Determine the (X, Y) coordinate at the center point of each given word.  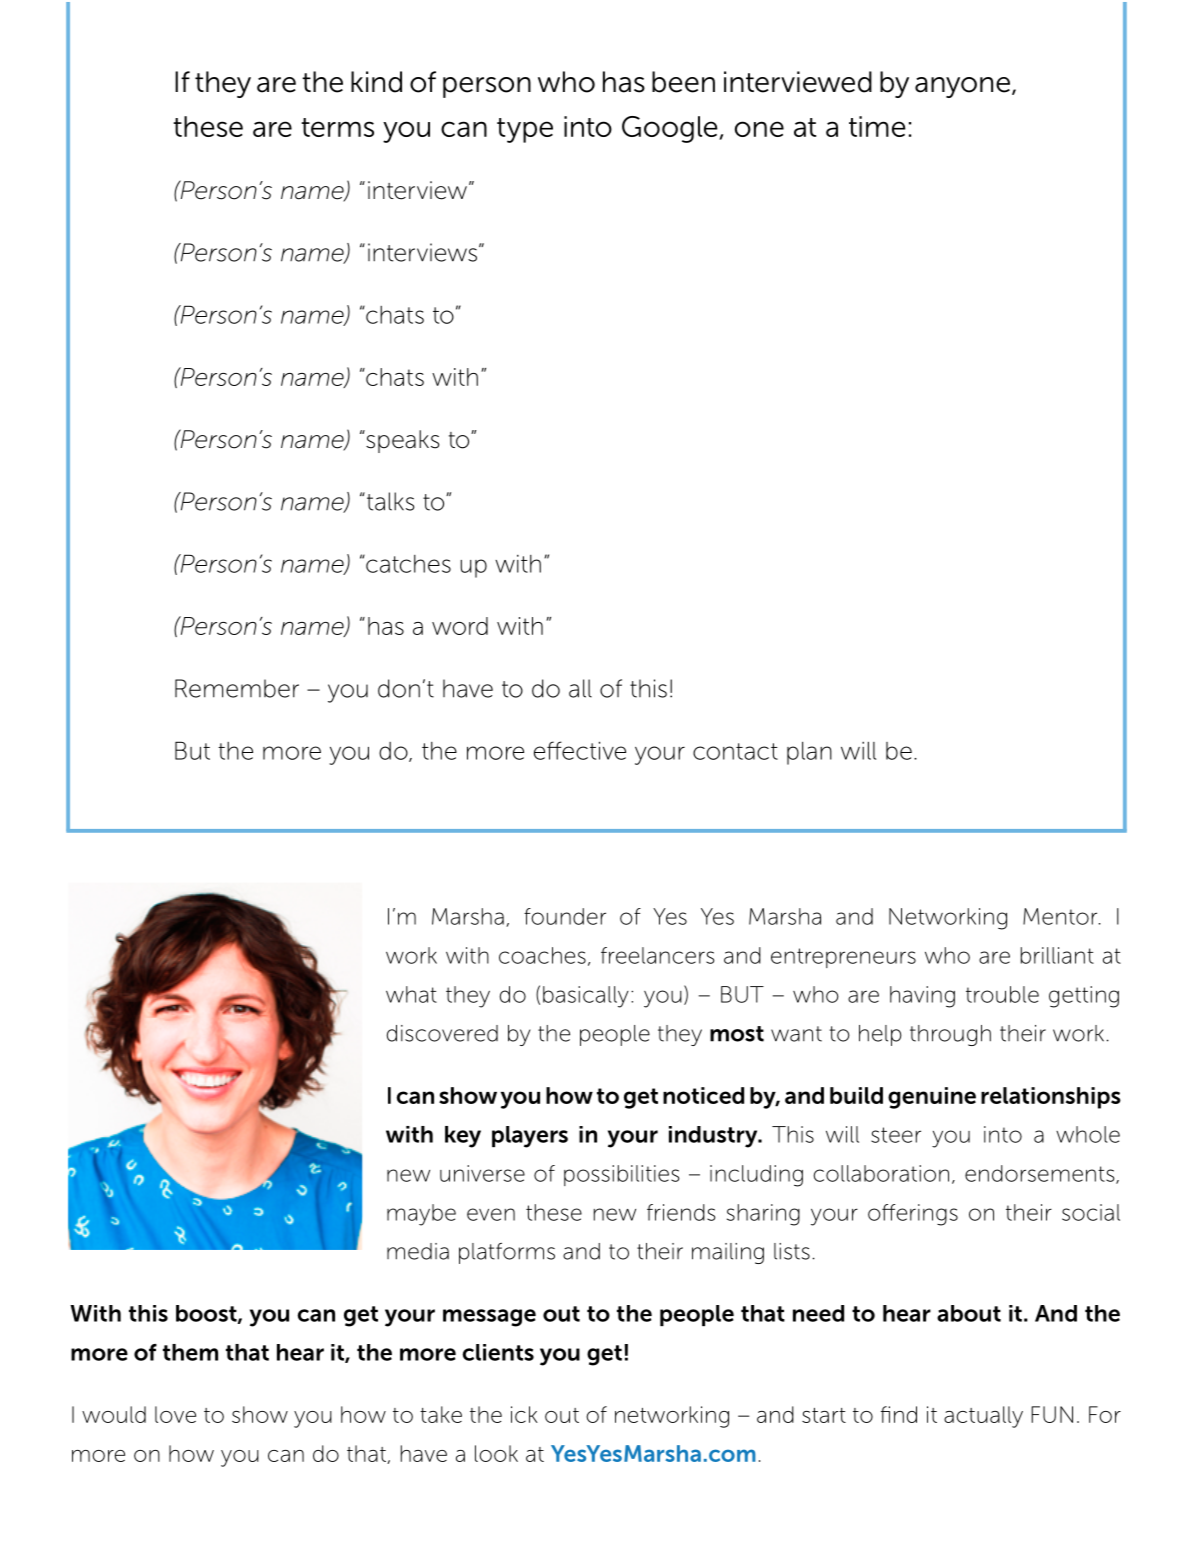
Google (671, 129)
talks (389, 501)
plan (809, 753)
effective (580, 750)
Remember (237, 688)
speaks (401, 441)
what (411, 994)
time (877, 126)
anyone (962, 87)
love (175, 1414)
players (530, 1137)
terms (337, 127)
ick (524, 1414)
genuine (932, 1098)
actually (983, 1417)
